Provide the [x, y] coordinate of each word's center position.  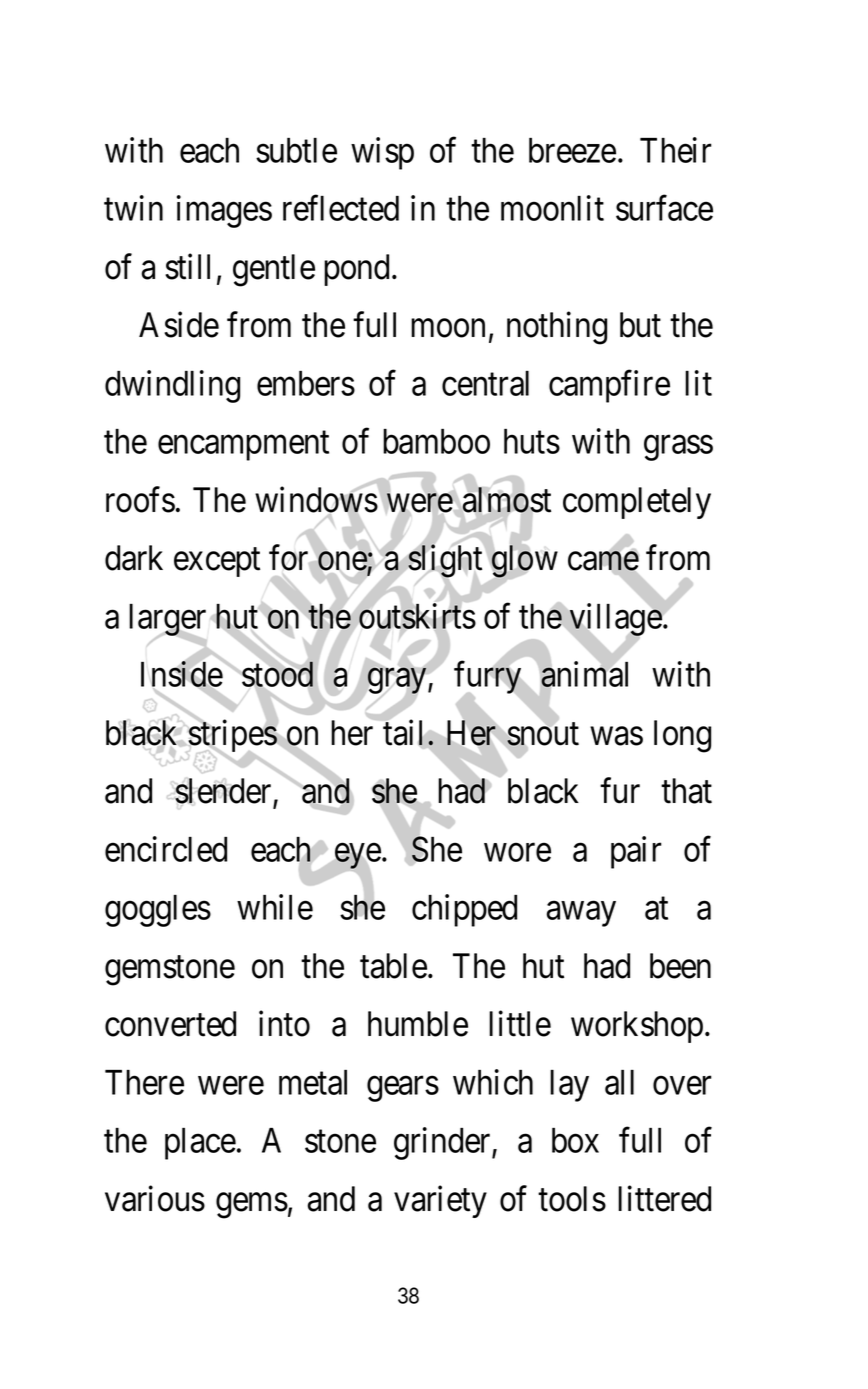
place [200, 1144]
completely [637, 503]
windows [316, 500]
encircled [166, 849]
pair [636, 852]
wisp [382, 153]
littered [664, 1198]
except [217, 562]
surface [664, 208]
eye [358, 856]
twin [133, 208]
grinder [443, 1143]
